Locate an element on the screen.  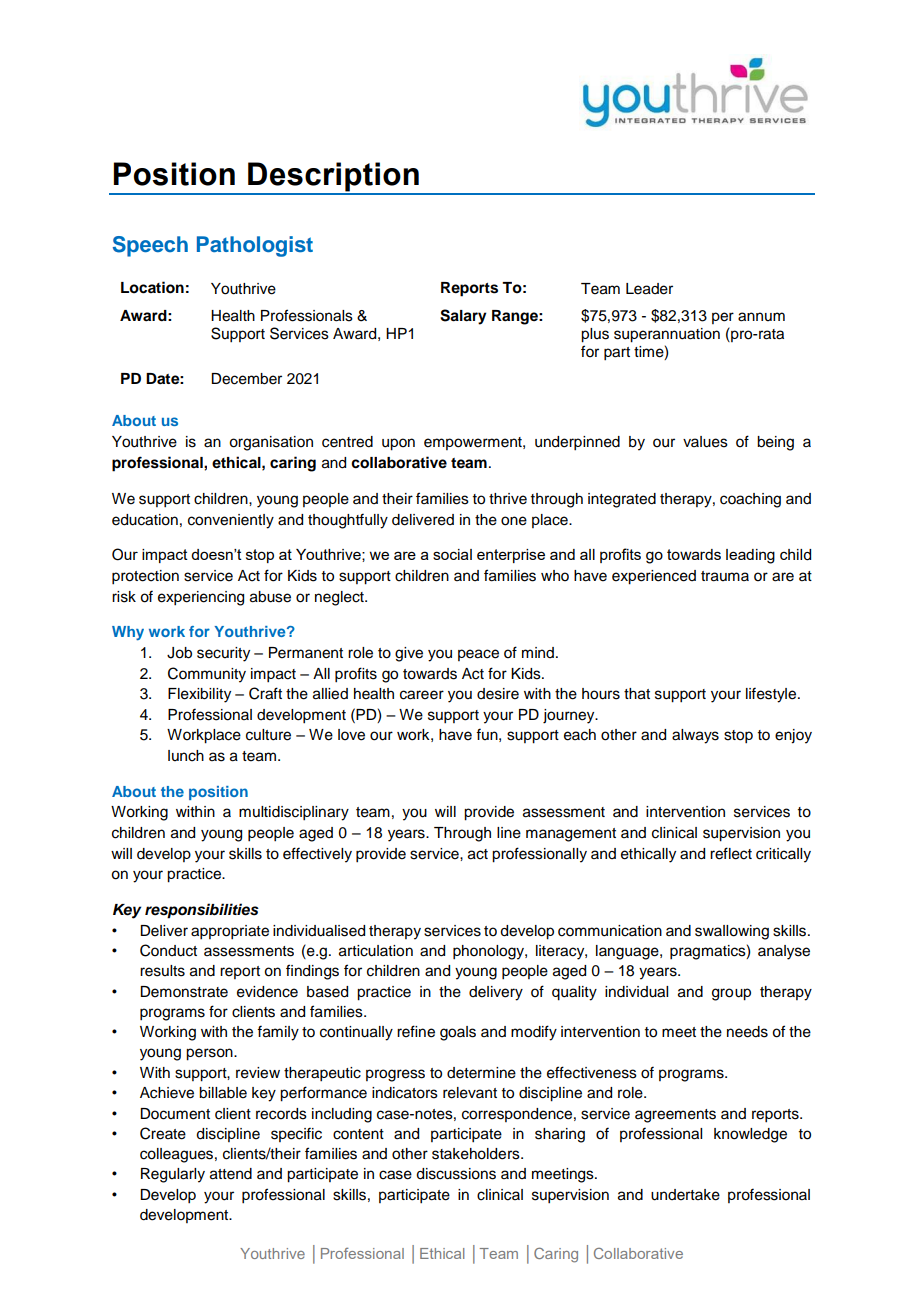
attend is located at coordinates (231, 1174).
